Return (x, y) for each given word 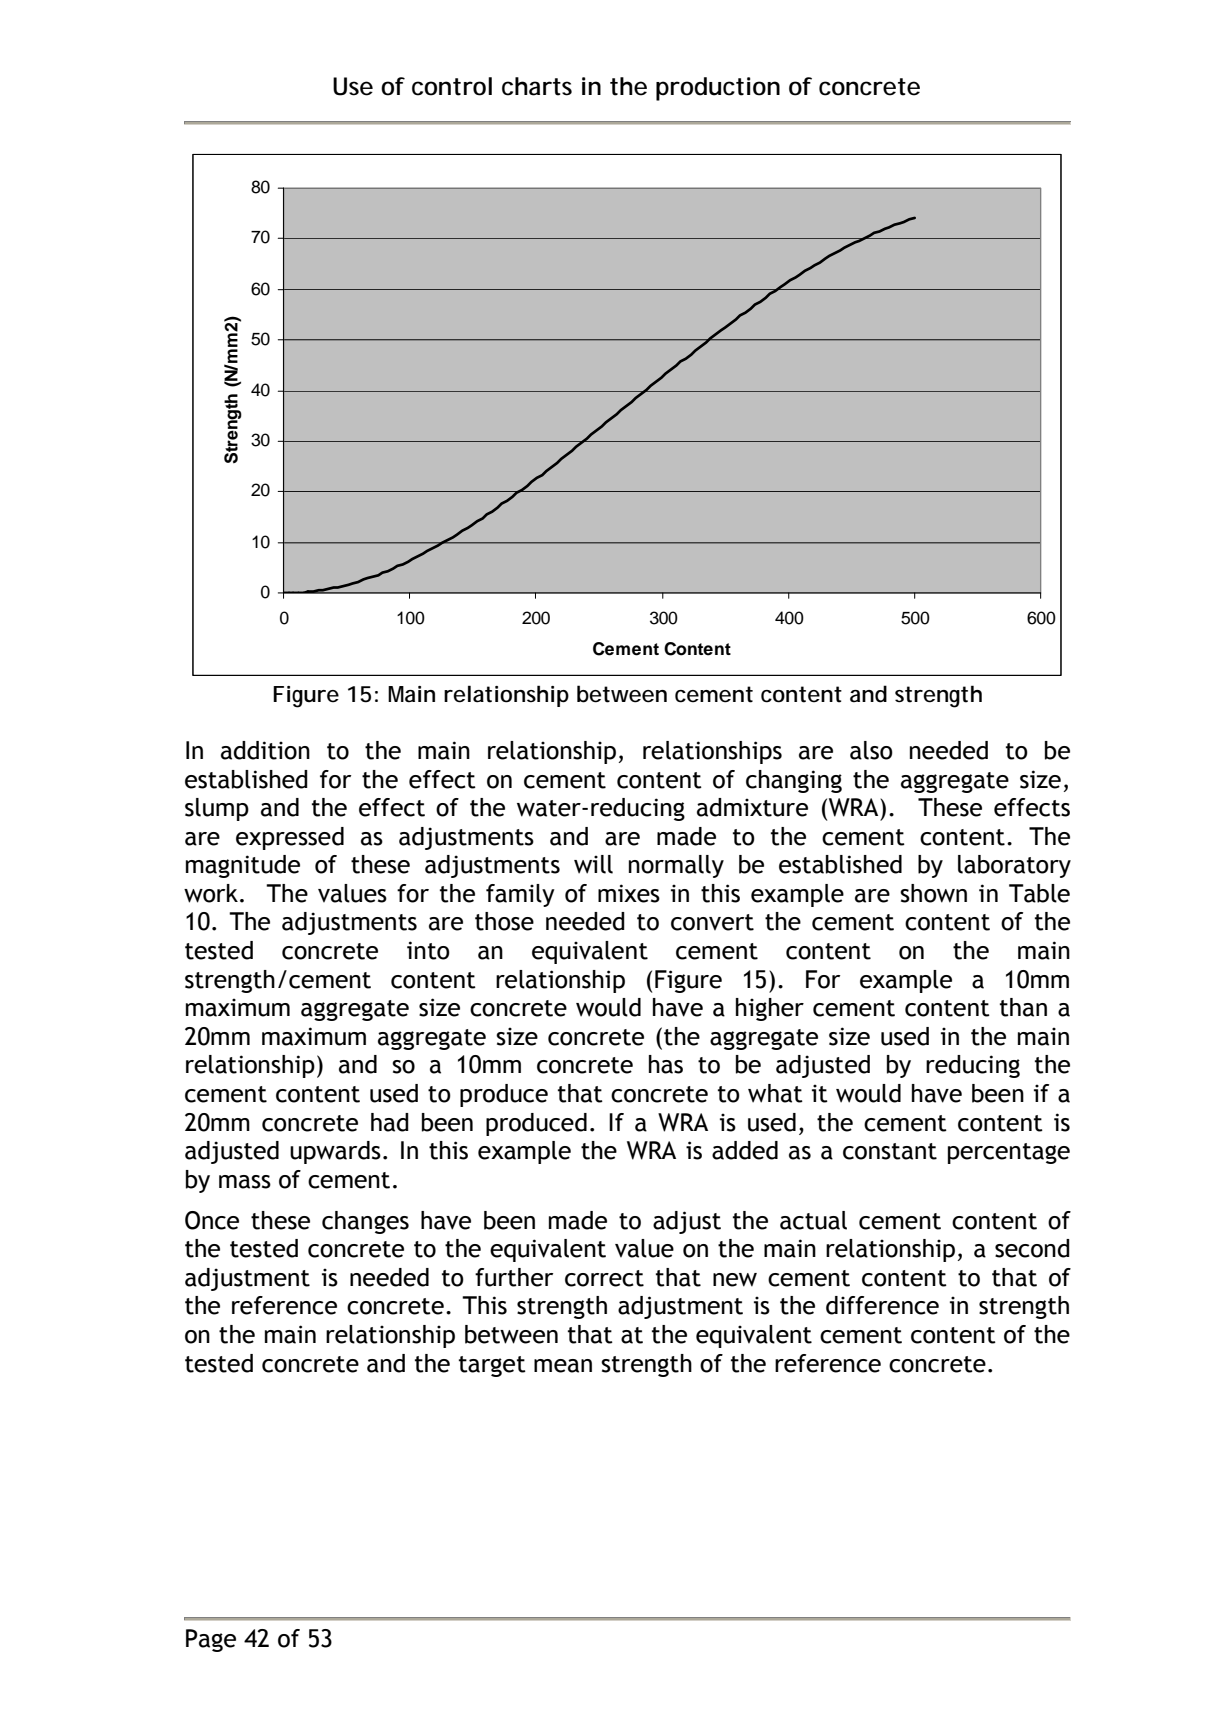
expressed (290, 838)
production (718, 89)
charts (537, 86)
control (452, 86)
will (593, 864)
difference (882, 1305)
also (871, 750)
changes (365, 1222)
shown (933, 893)
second (1032, 1248)
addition (265, 750)
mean (563, 1366)
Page (211, 1640)
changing (794, 781)
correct (604, 1278)
